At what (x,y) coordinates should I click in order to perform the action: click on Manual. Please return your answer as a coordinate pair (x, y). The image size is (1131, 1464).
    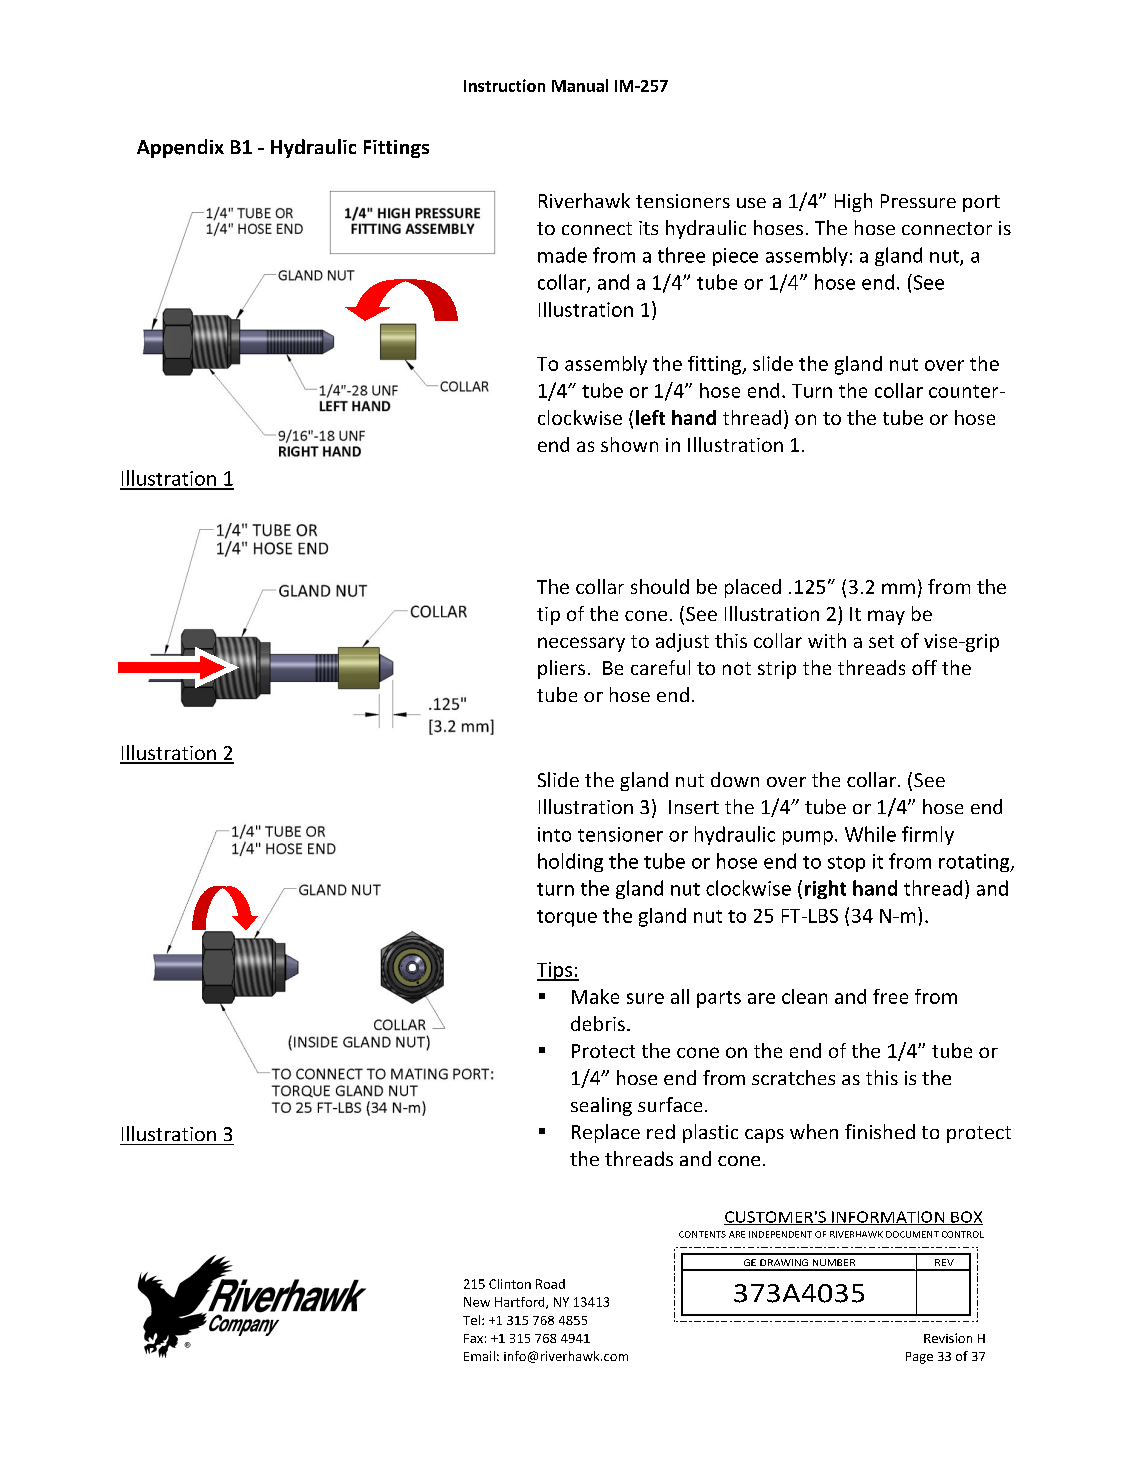
    Looking at the image, I should click on (580, 85).
